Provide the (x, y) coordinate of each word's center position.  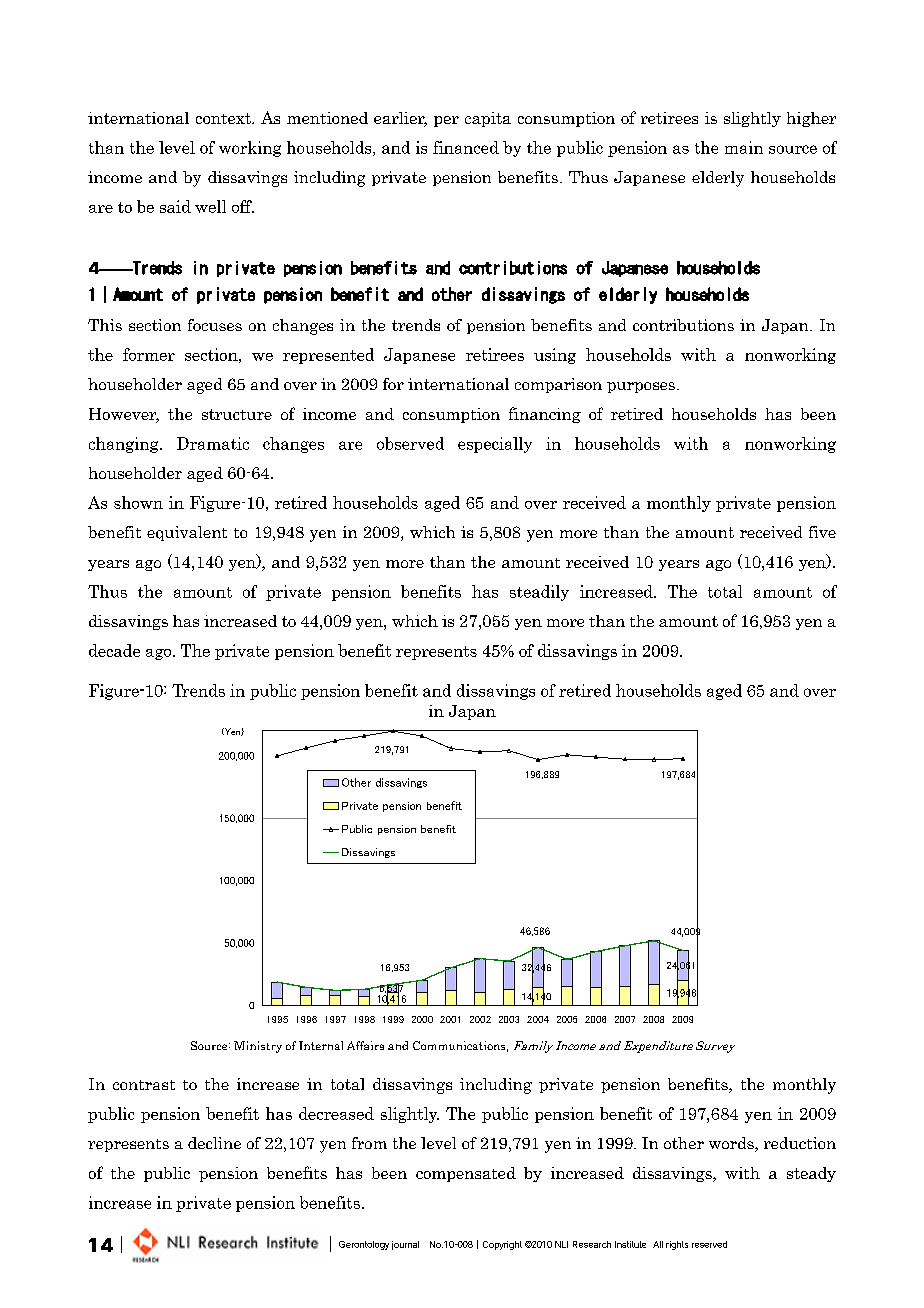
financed (466, 147)
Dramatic (213, 443)
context (224, 118)
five (822, 532)
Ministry (258, 1047)
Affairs (365, 1045)
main (744, 147)
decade (114, 650)
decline (214, 1143)
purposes (642, 387)
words (732, 1144)
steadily (539, 593)
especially (495, 445)
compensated (466, 1174)
